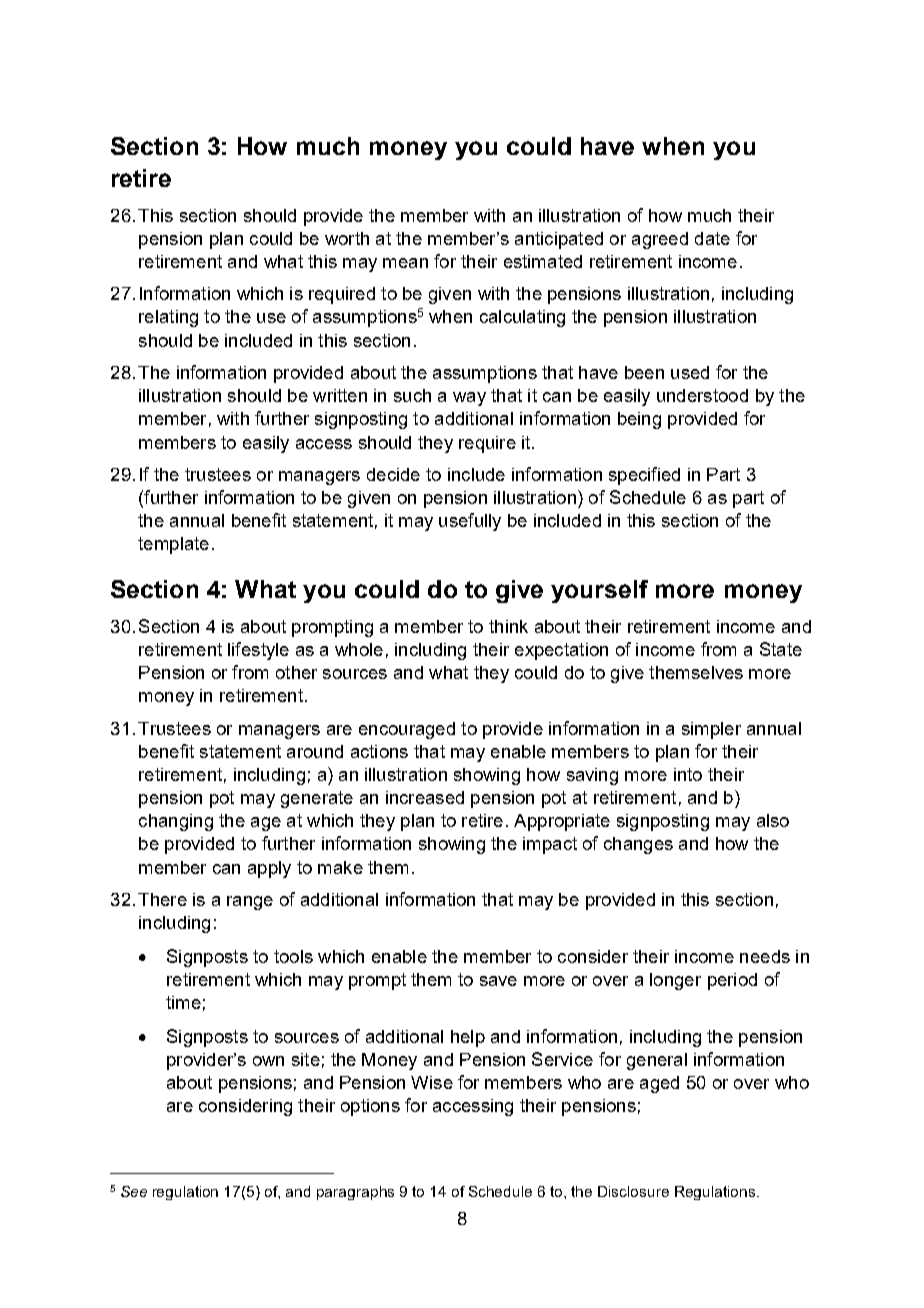 The image size is (924, 1308). I want to click on Disclosure, so click(633, 1191).
